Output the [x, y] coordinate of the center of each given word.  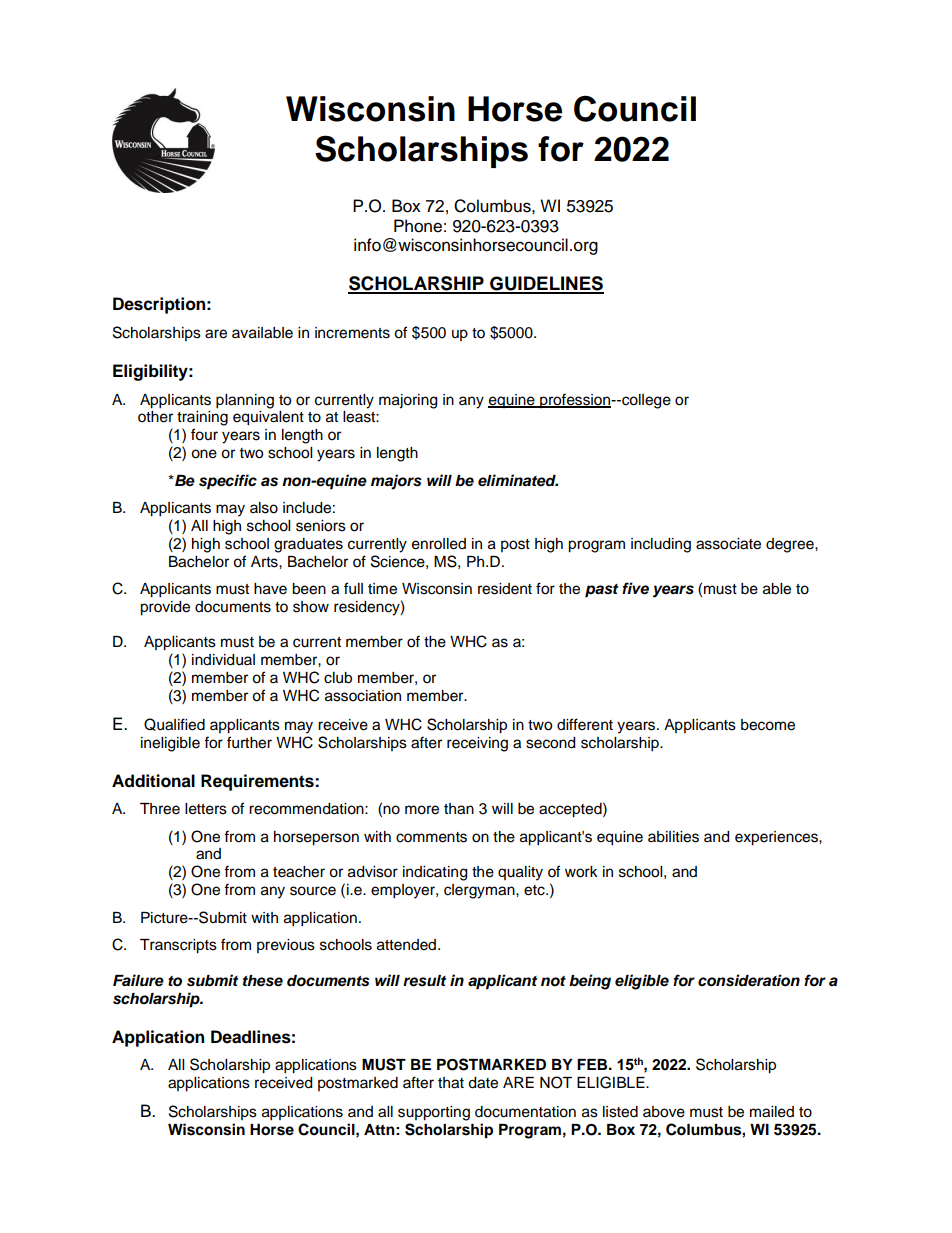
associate [728, 544]
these [263, 981]
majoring [408, 401]
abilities [673, 837]
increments [352, 333]
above [664, 1112]
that [451, 1083]
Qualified [174, 724]
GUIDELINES [546, 284]
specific [228, 482]
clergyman [480, 891]
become [768, 725]
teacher [299, 872]
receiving [477, 744]
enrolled [439, 544]
